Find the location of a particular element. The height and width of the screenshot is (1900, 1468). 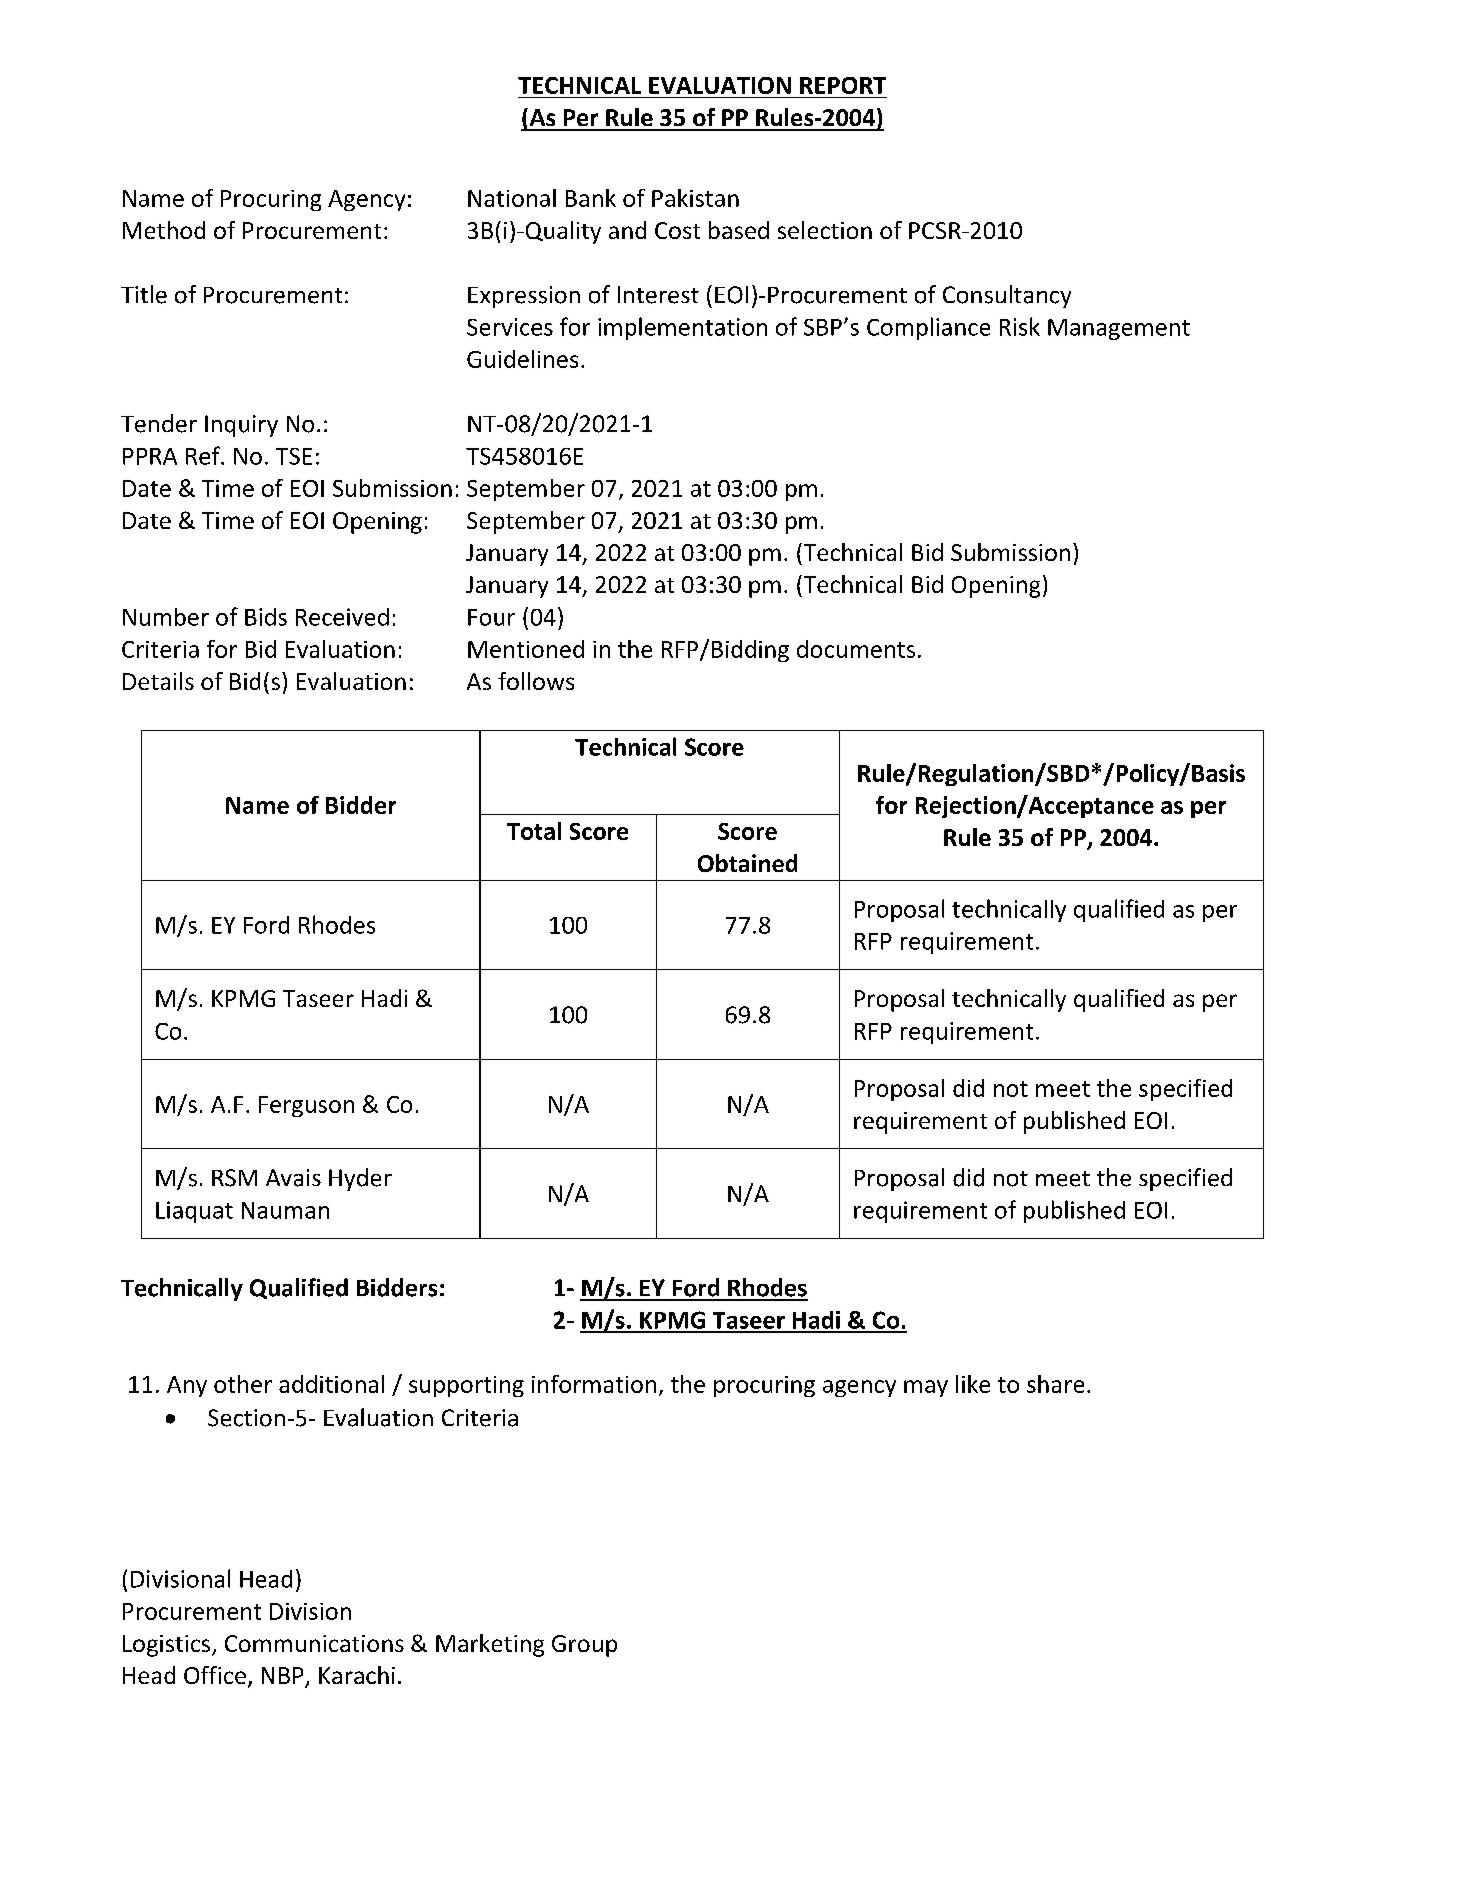

like is located at coordinates (973, 1384).
